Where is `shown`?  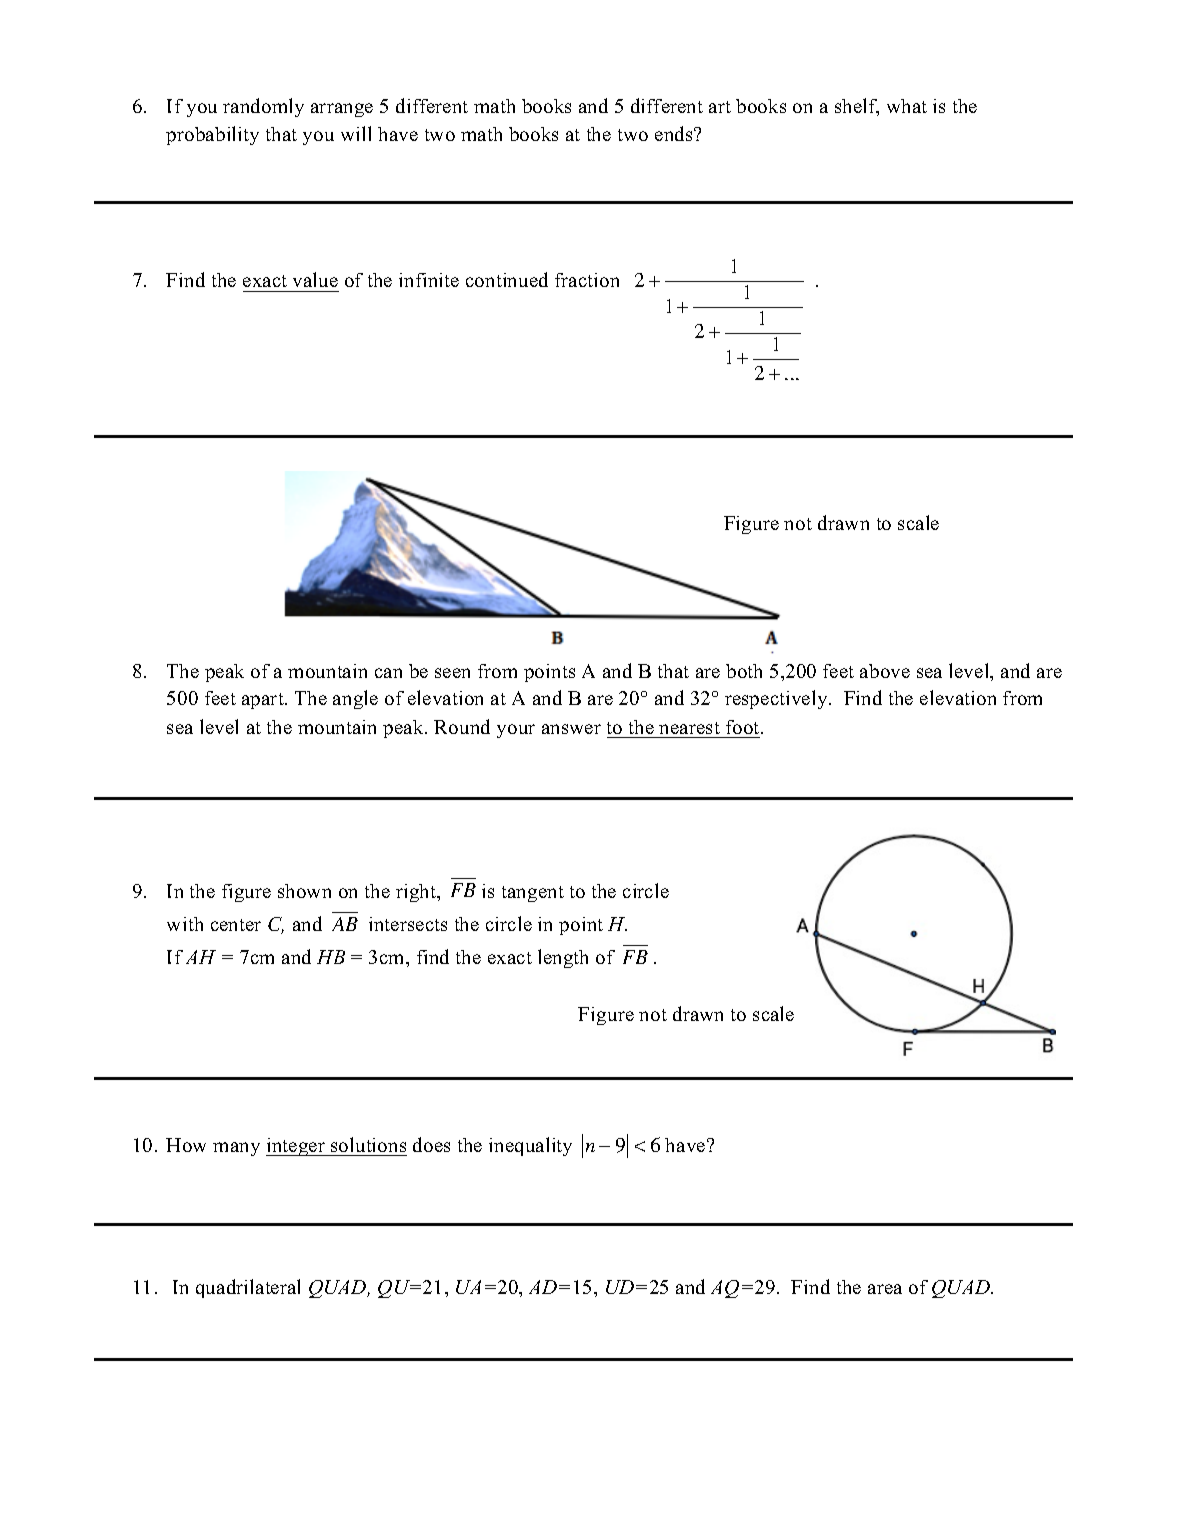 shown is located at coordinates (304, 891).
